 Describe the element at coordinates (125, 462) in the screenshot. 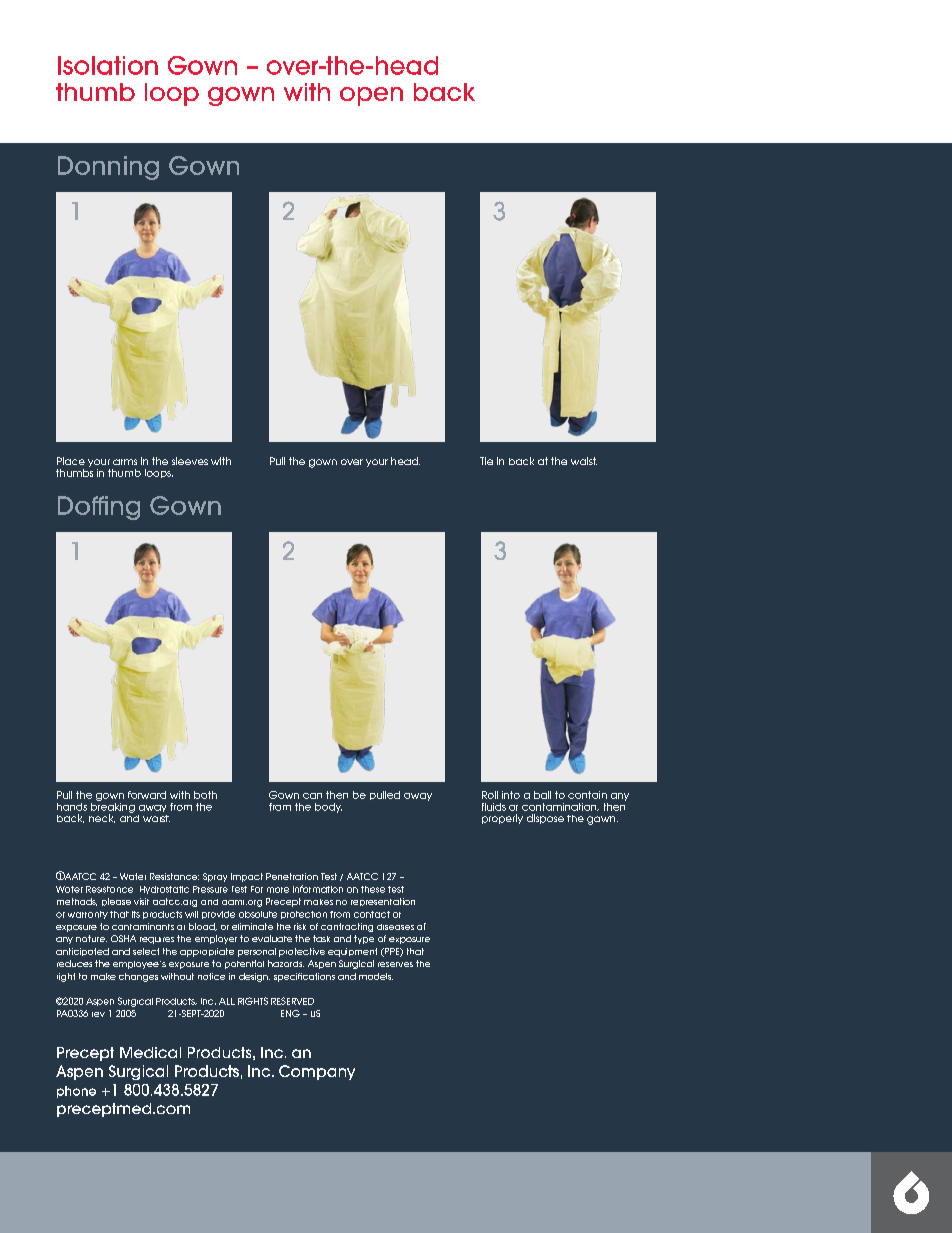

I see `arms` at that location.
